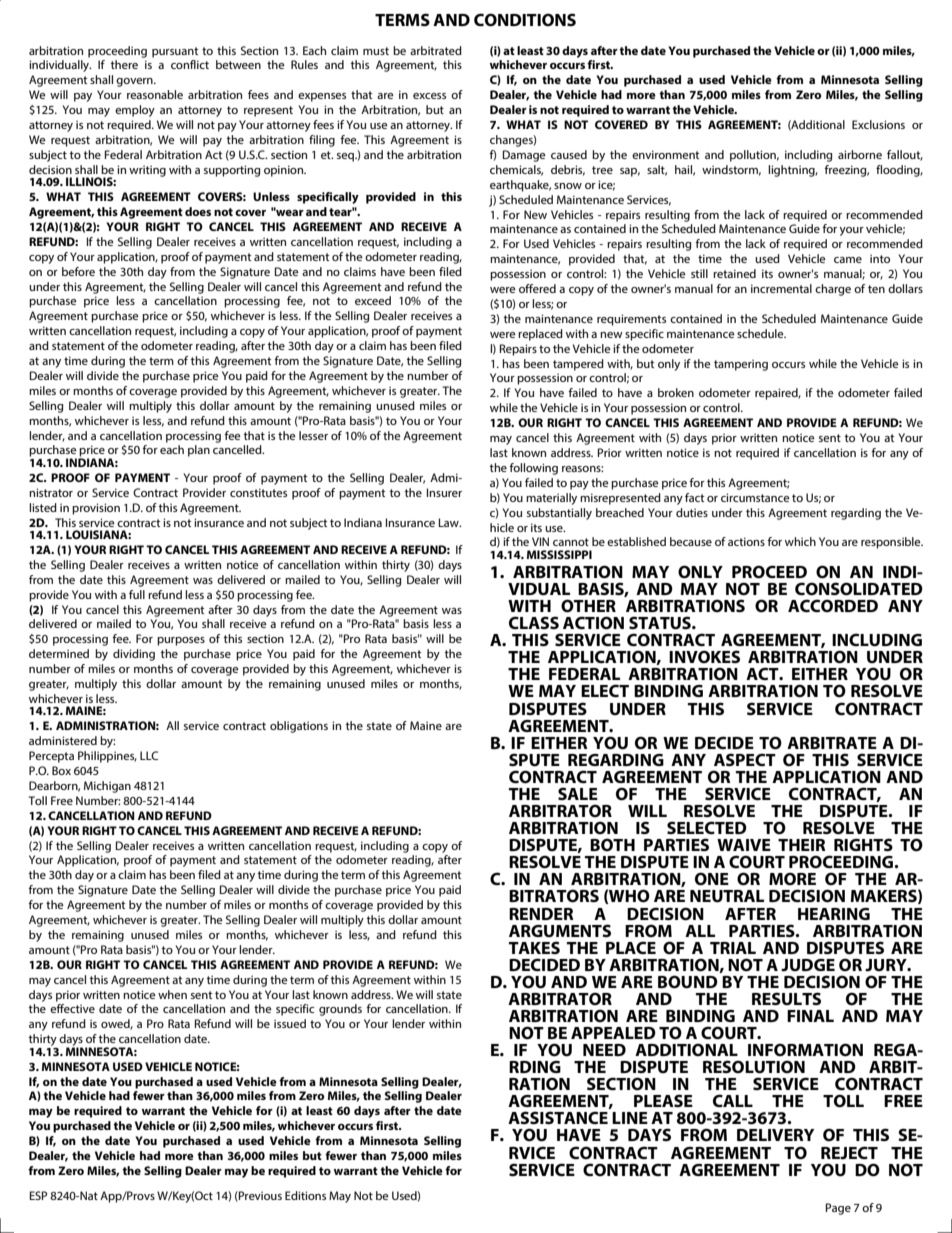  Describe the element at coordinates (305, 1195) in the screenshot. I see `Editions` at that location.
